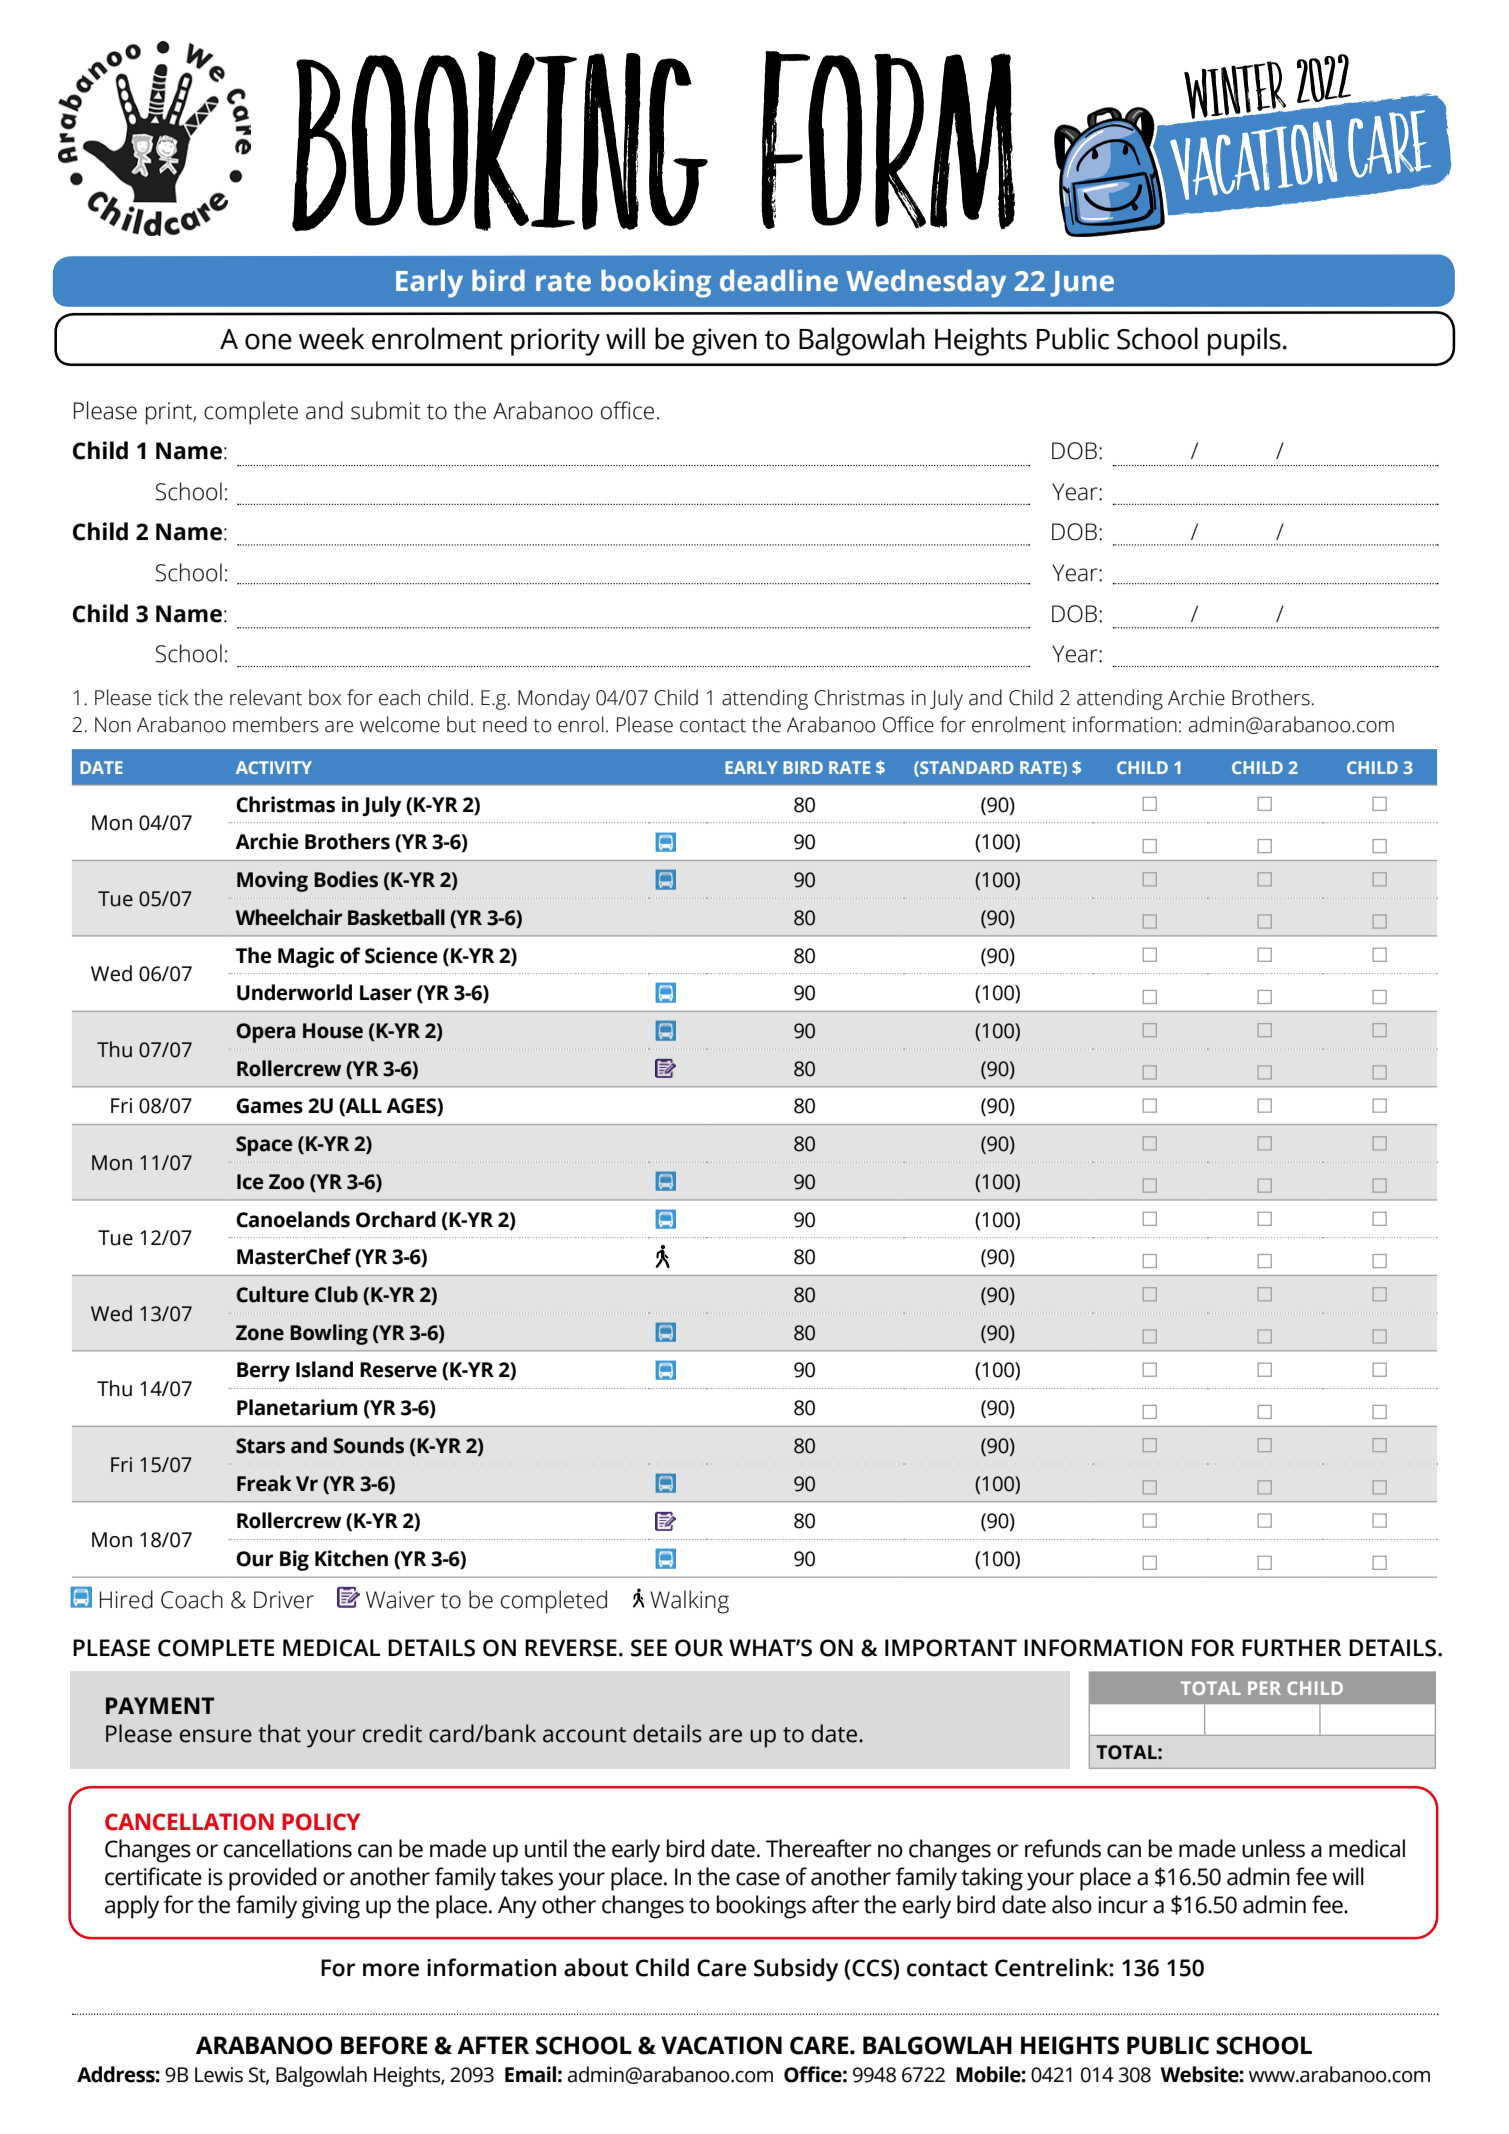 Image resolution: width=1509 pixels, height=2134 pixels. I want to click on pupils, so click(1244, 341).
